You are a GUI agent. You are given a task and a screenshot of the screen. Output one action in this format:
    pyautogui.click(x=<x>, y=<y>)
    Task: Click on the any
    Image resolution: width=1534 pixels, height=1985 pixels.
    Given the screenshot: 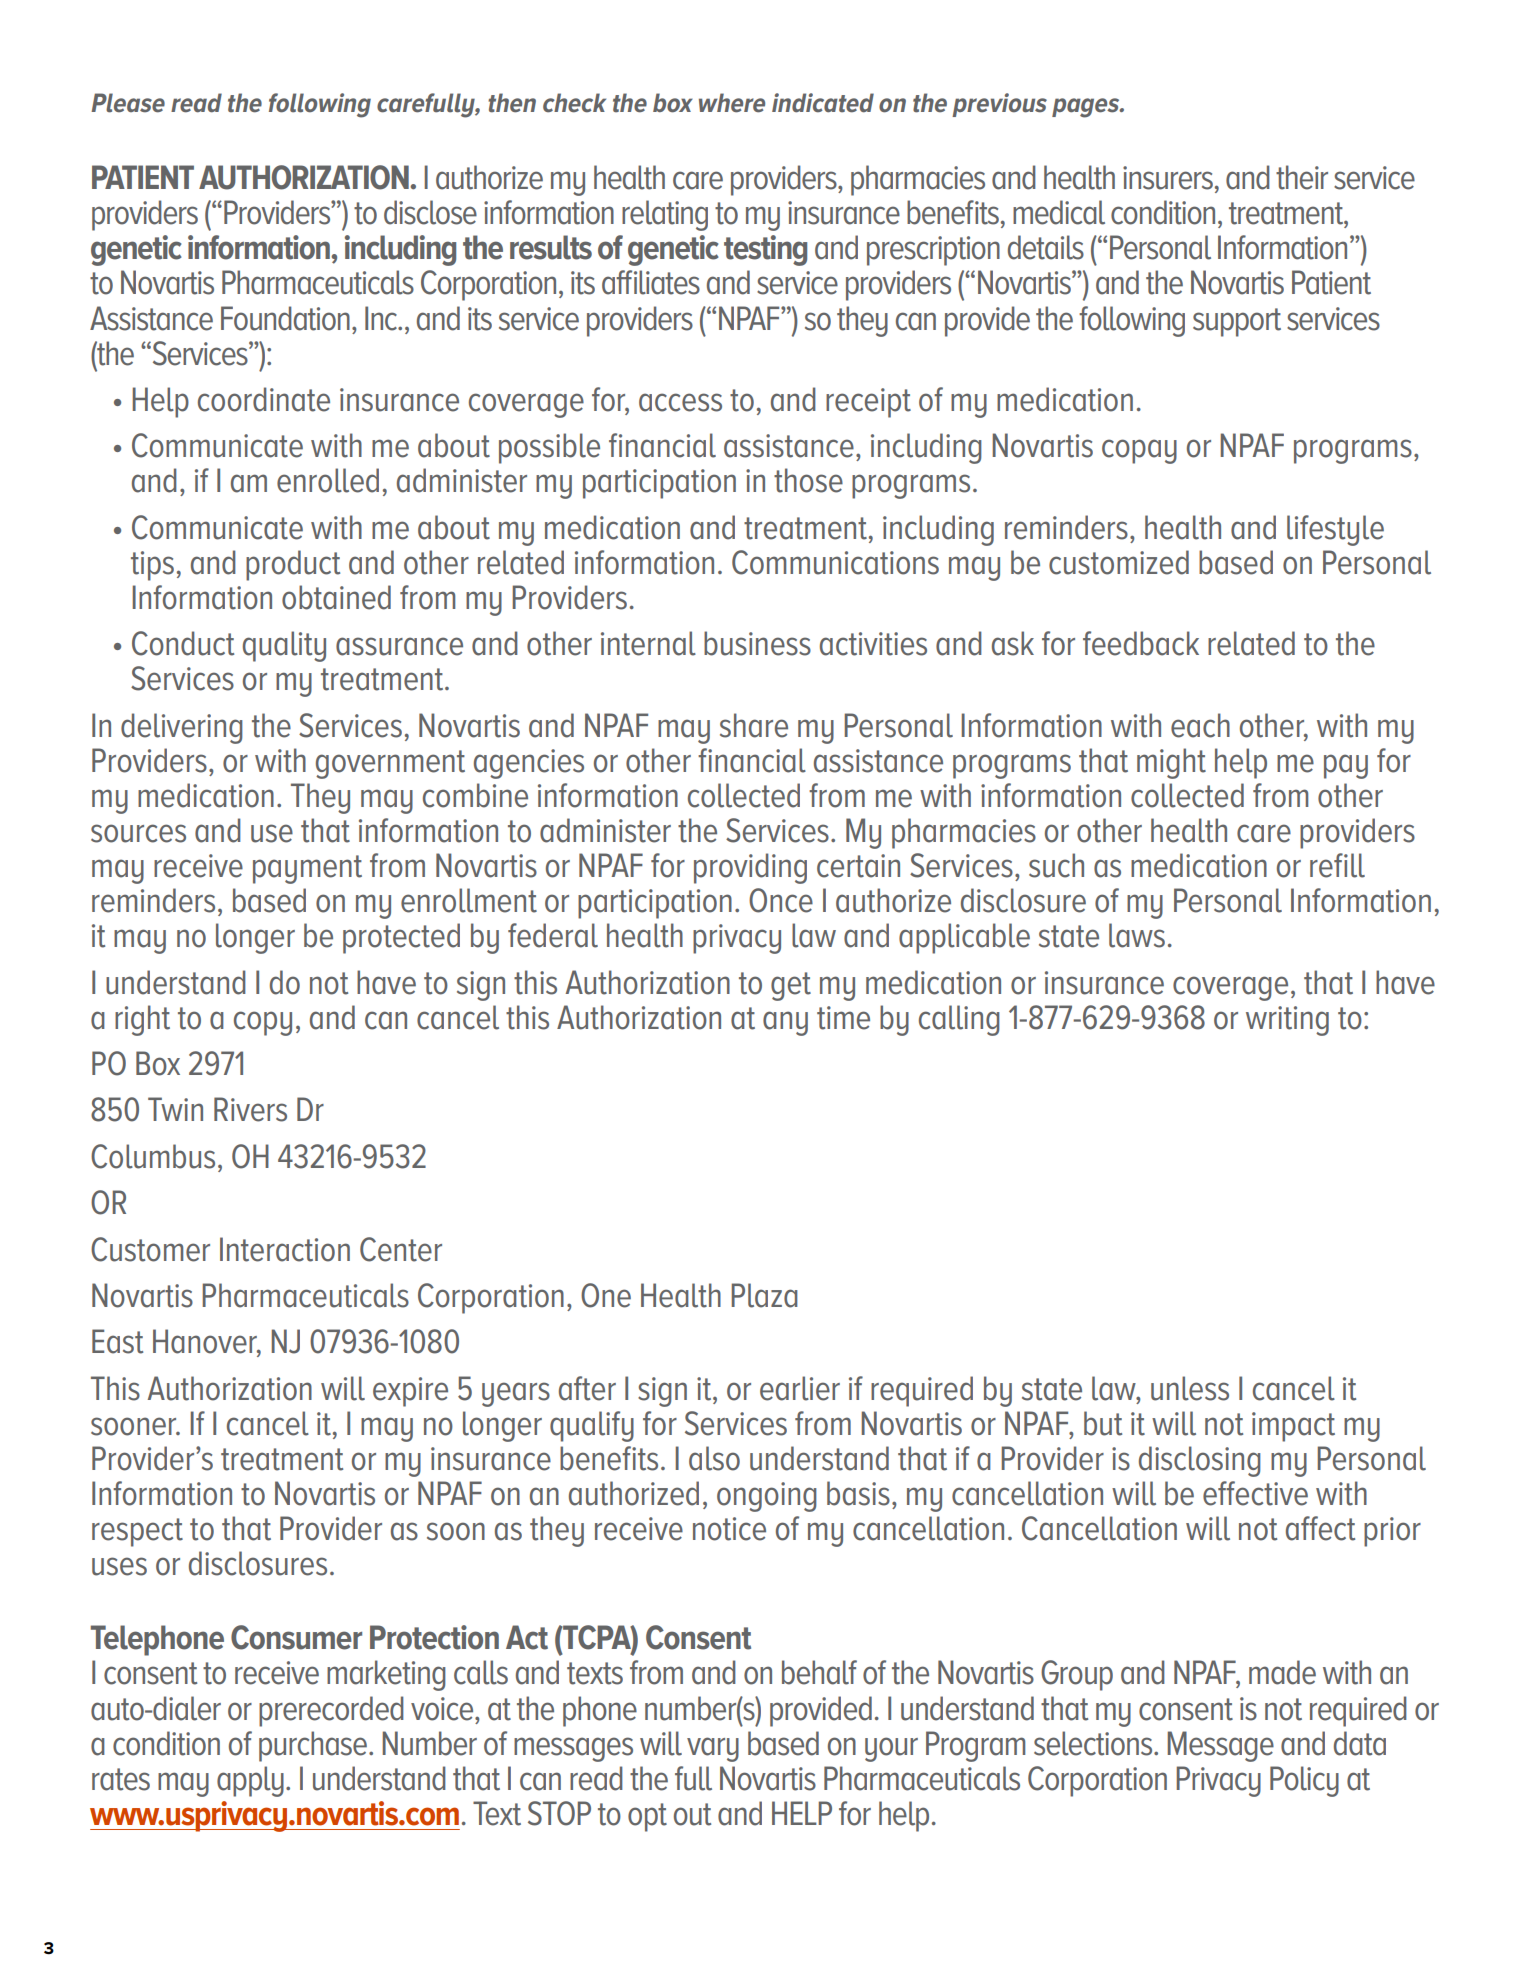 What is the action you would take?
    pyautogui.click(x=785, y=1023)
